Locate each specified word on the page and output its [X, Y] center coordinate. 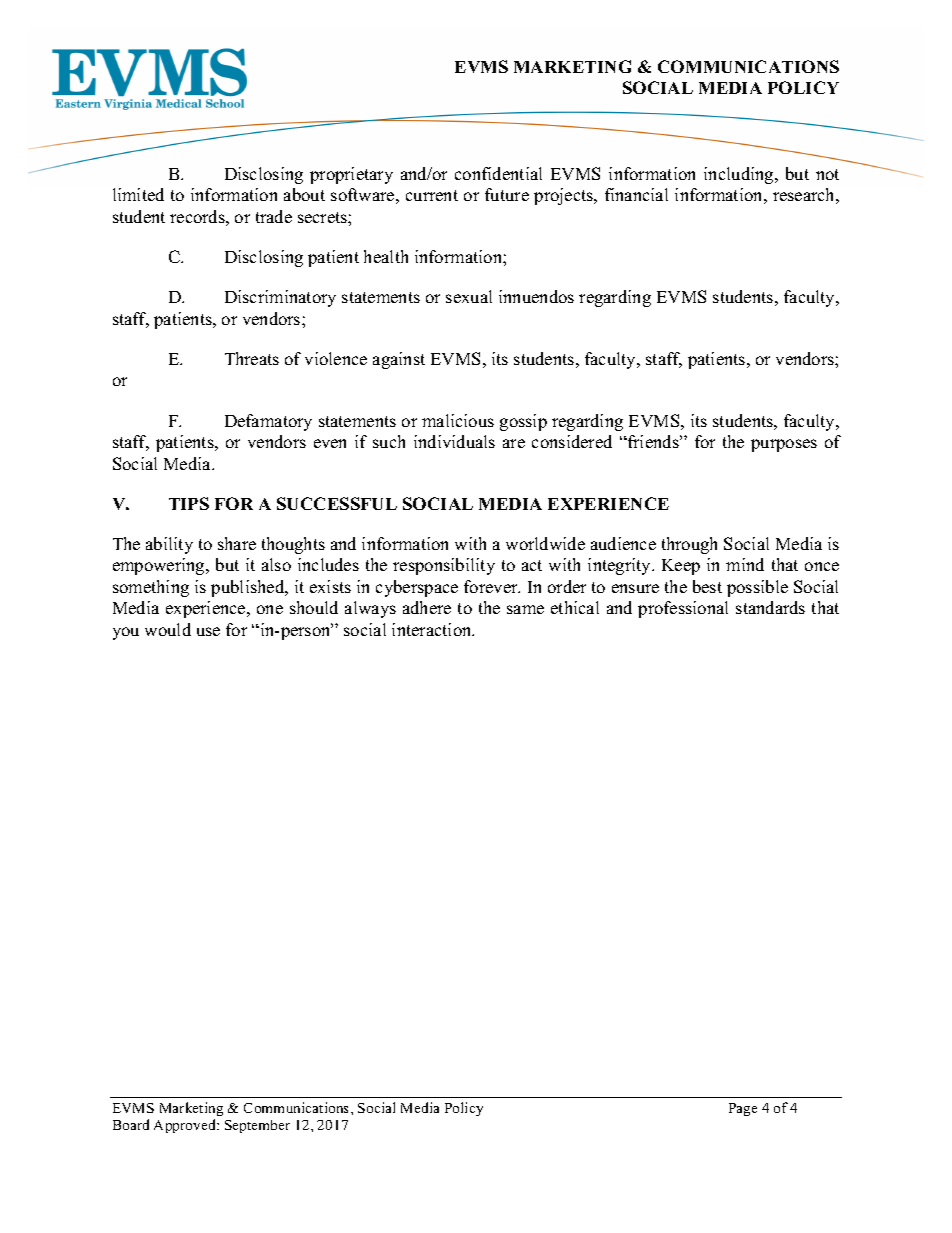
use [208, 631]
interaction [433, 629]
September [257, 1126]
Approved [186, 1126]
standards [770, 607]
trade [274, 216]
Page [743, 1109]
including [740, 175]
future [507, 194]
